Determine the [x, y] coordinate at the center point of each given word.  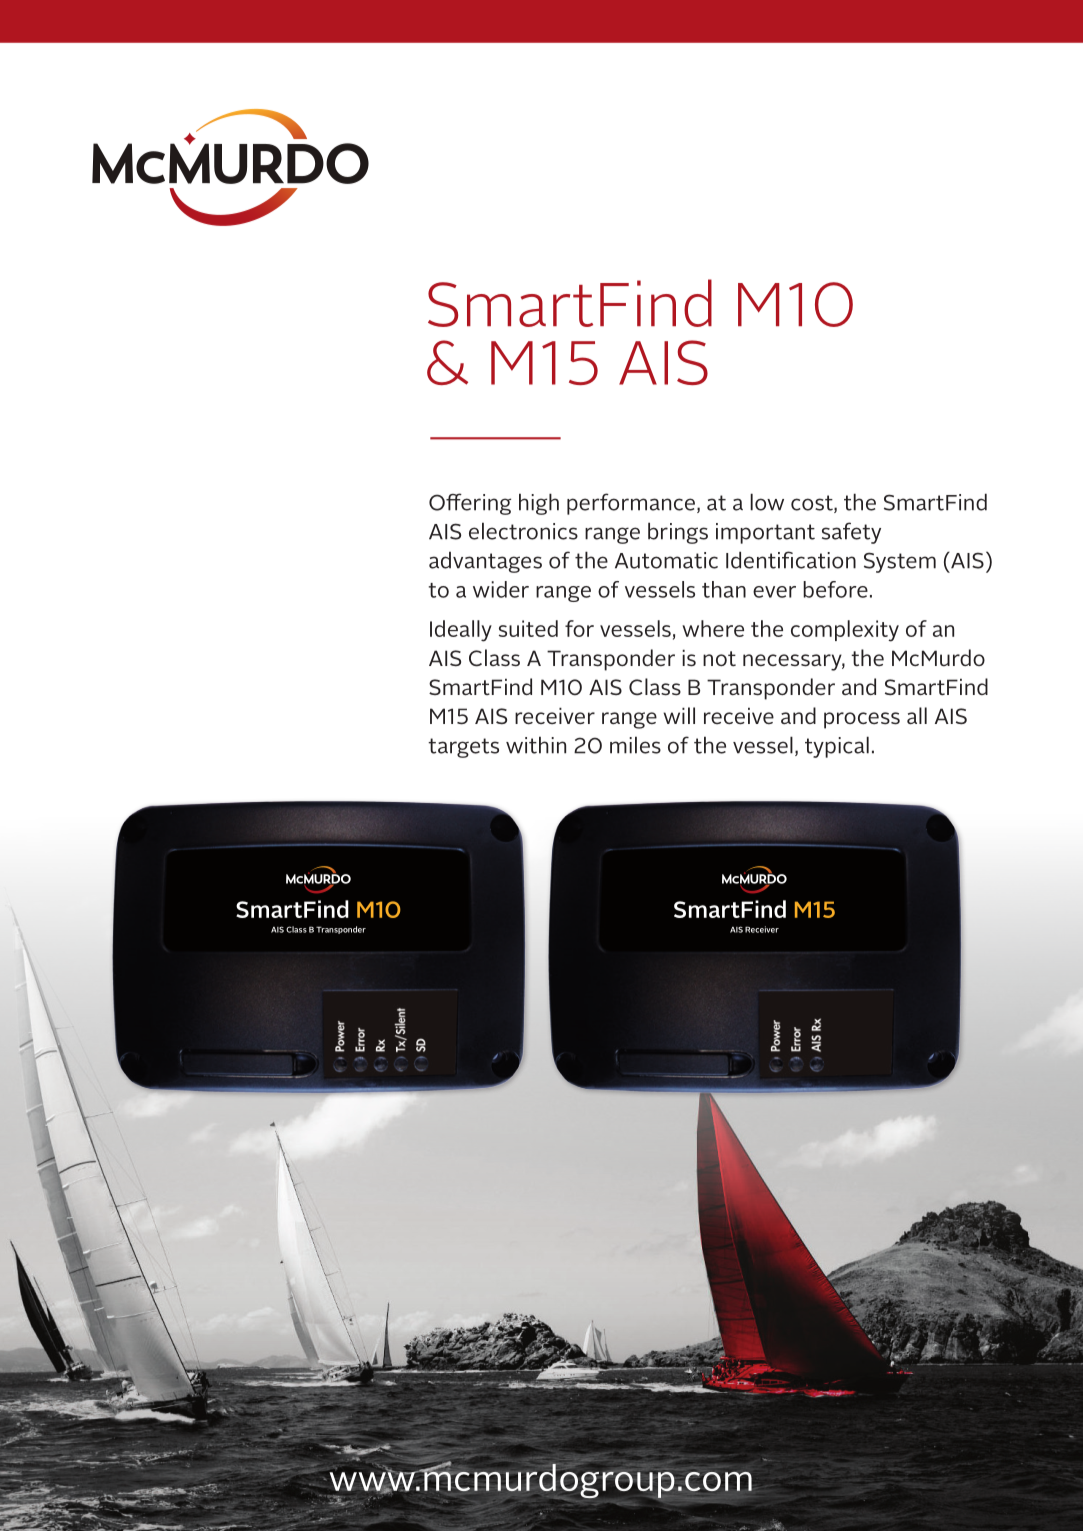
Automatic [666, 560]
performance [631, 504]
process [862, 720]
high [539, 504]
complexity [845, 631]
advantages [485, 562]
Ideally [461, 631]
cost [813, 504]
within [536, 745]
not [719, 659]
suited [528, 628]
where [713, 628]
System [900, 562]
